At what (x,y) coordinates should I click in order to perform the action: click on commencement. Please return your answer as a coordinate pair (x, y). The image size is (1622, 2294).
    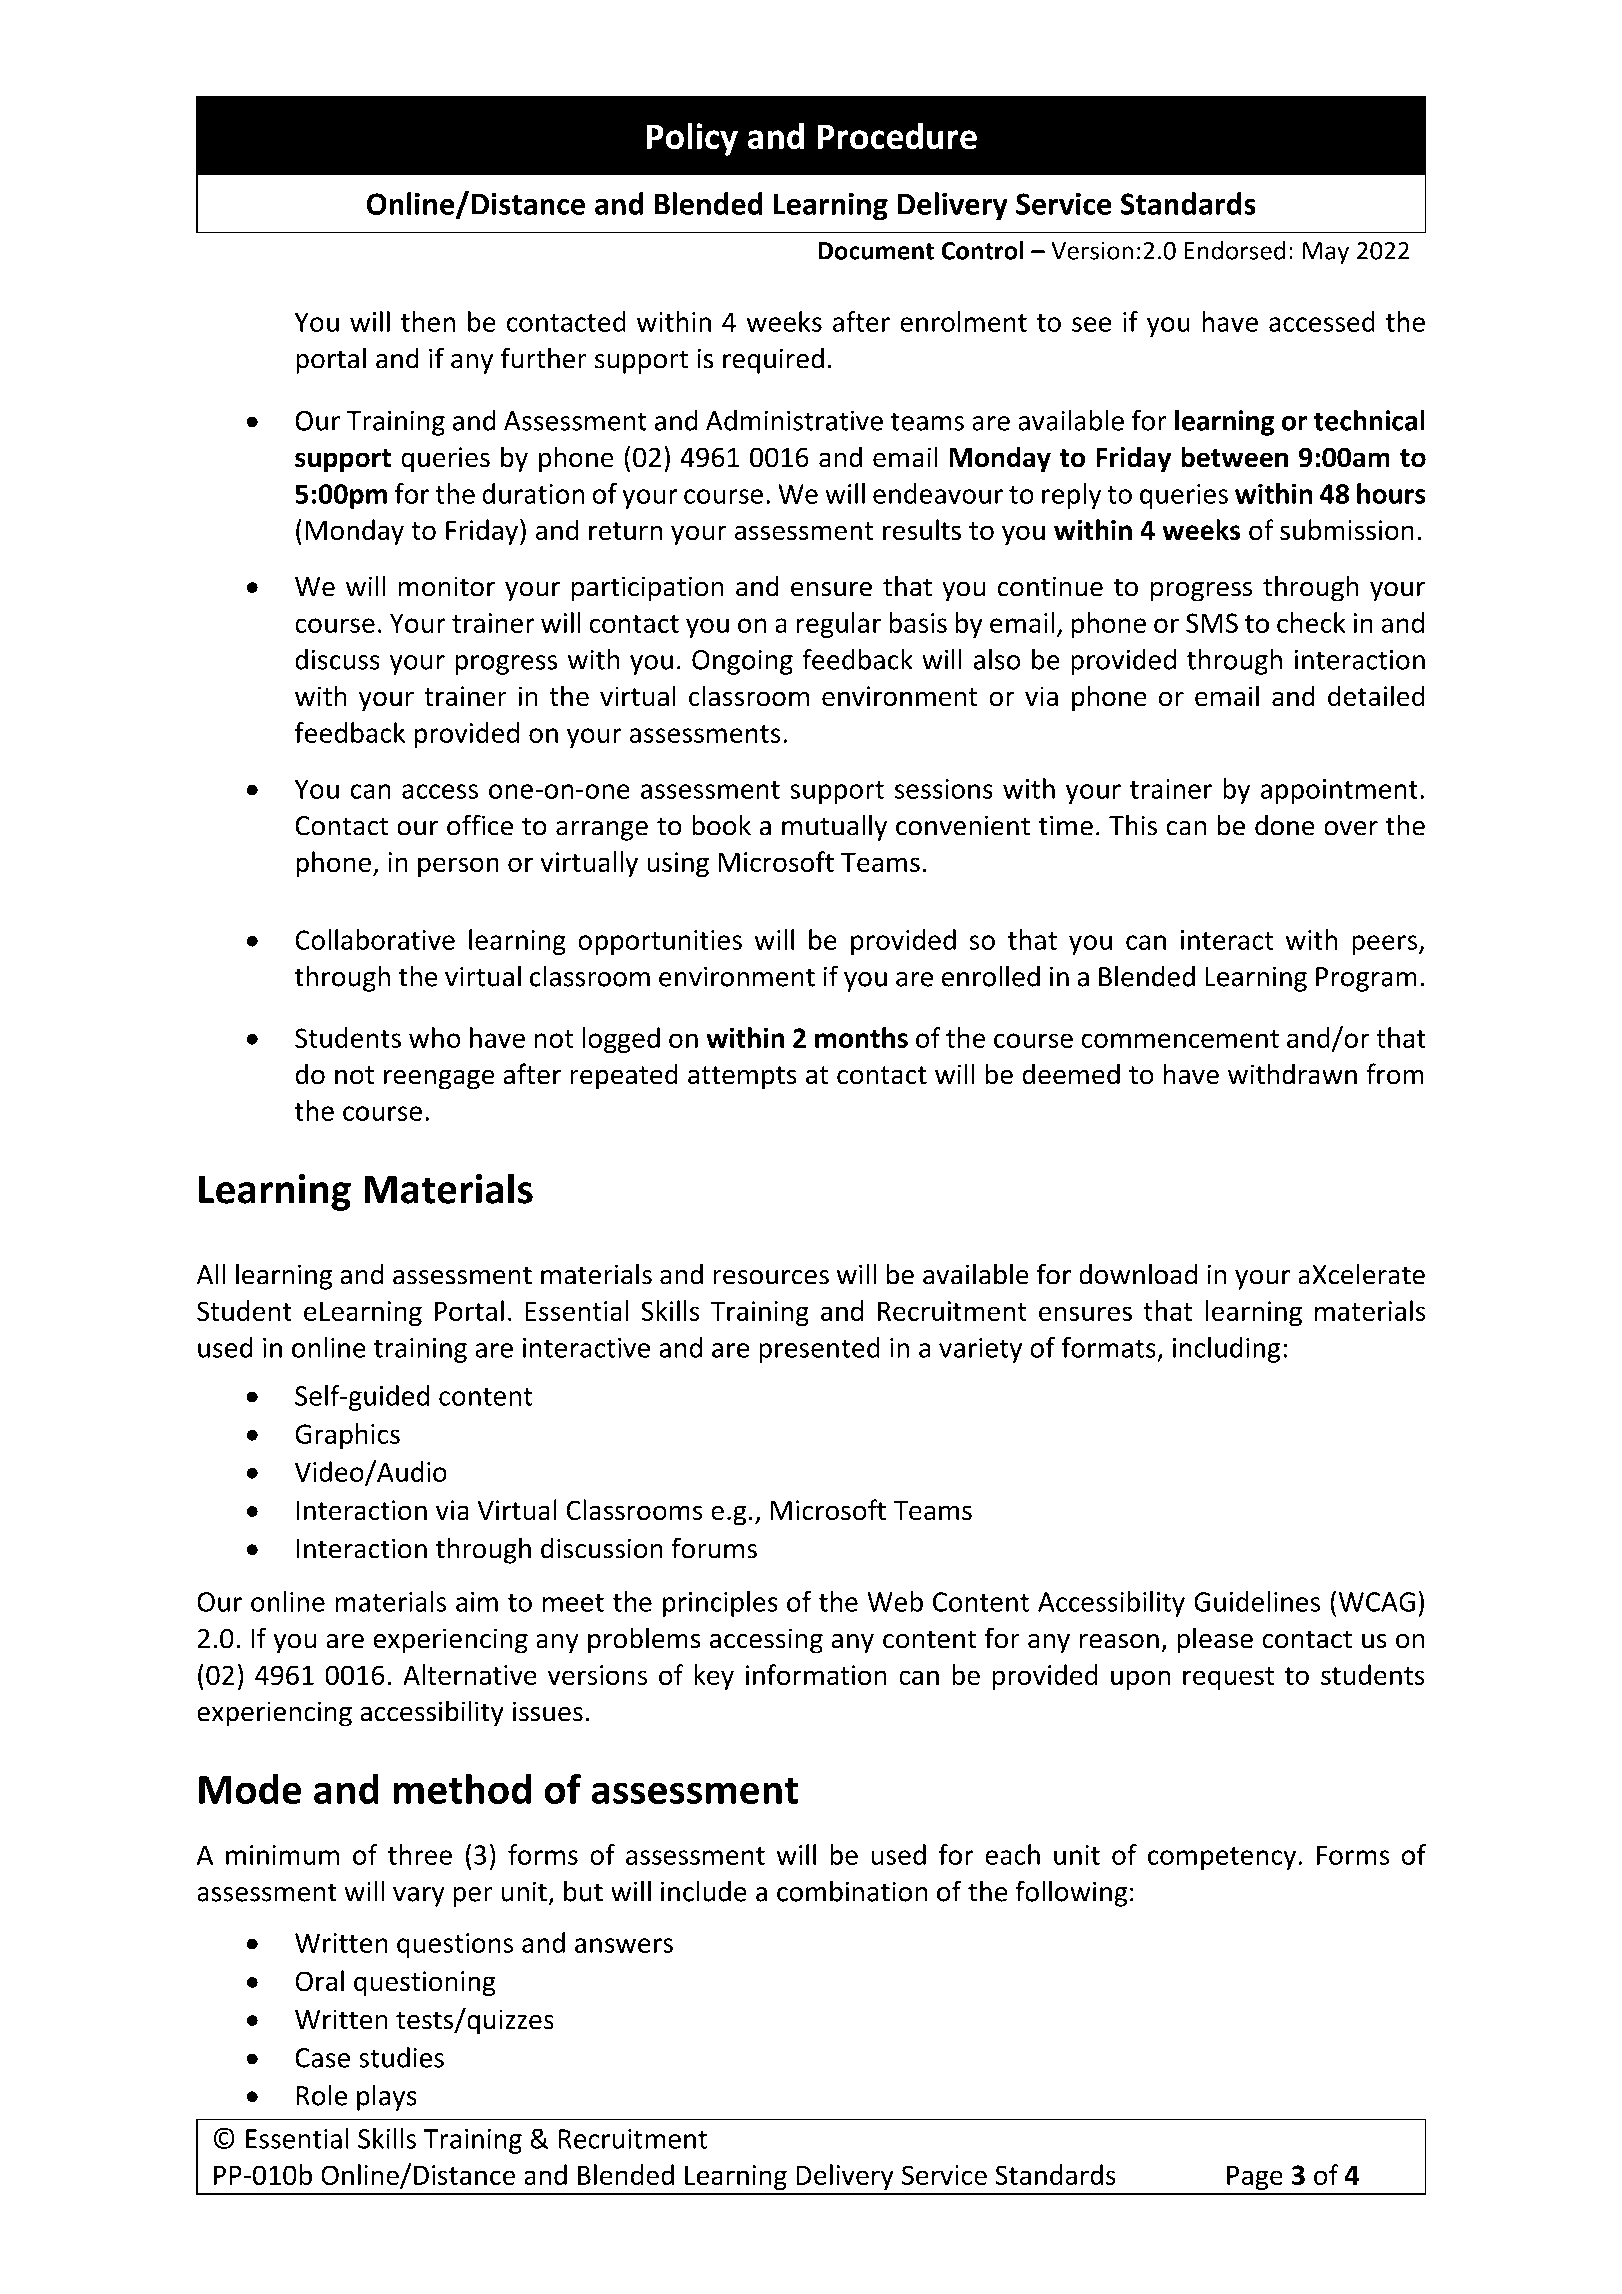
    Looking at the image, I should click on (1180, 1039).
